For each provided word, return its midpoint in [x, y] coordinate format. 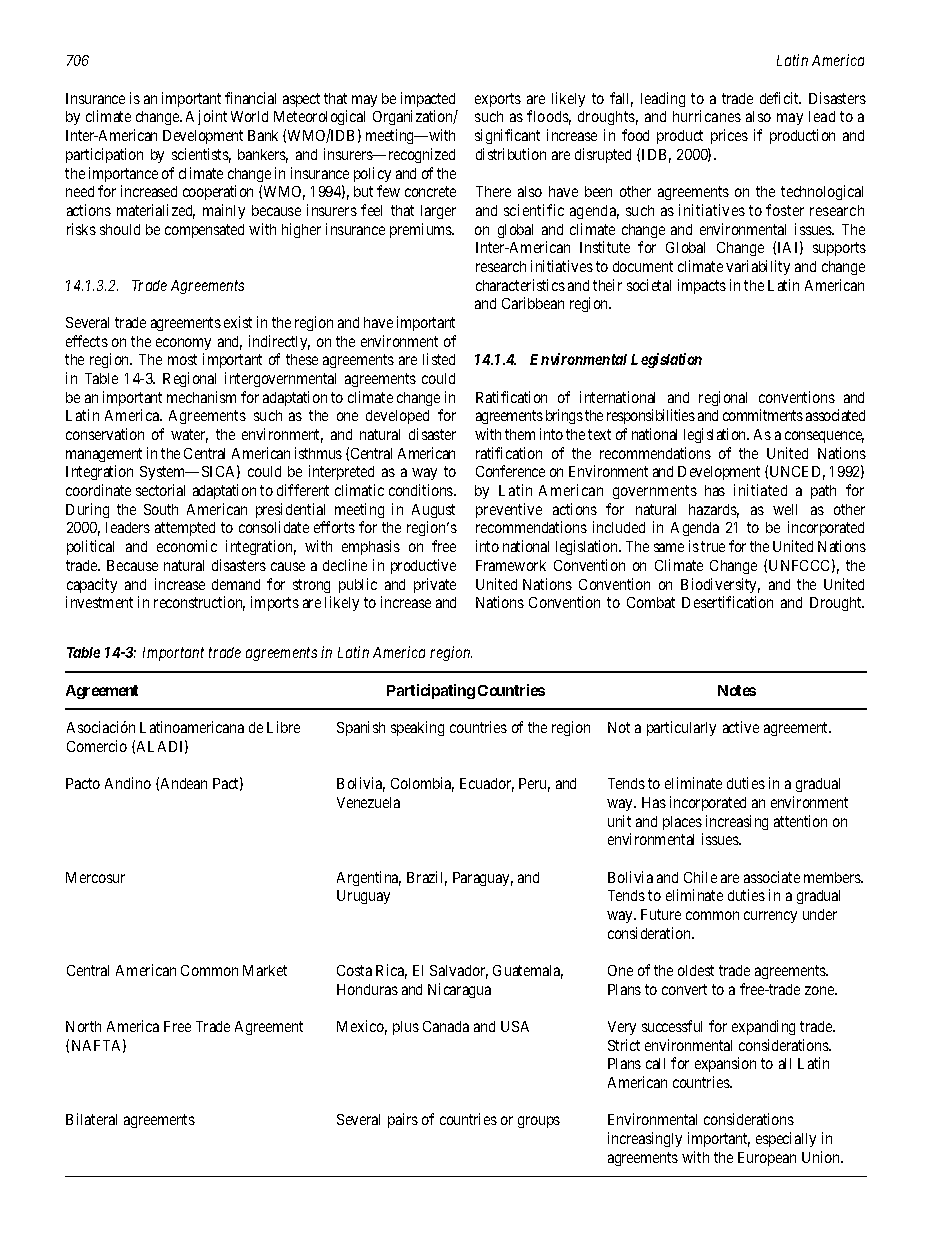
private [435, 585]
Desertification [727, 602]
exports [498, 100]
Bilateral [91, 1119]
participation [104, 155]
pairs [403, 1120]
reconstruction [199, 603]
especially [786, 1139]
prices [729, 136]
